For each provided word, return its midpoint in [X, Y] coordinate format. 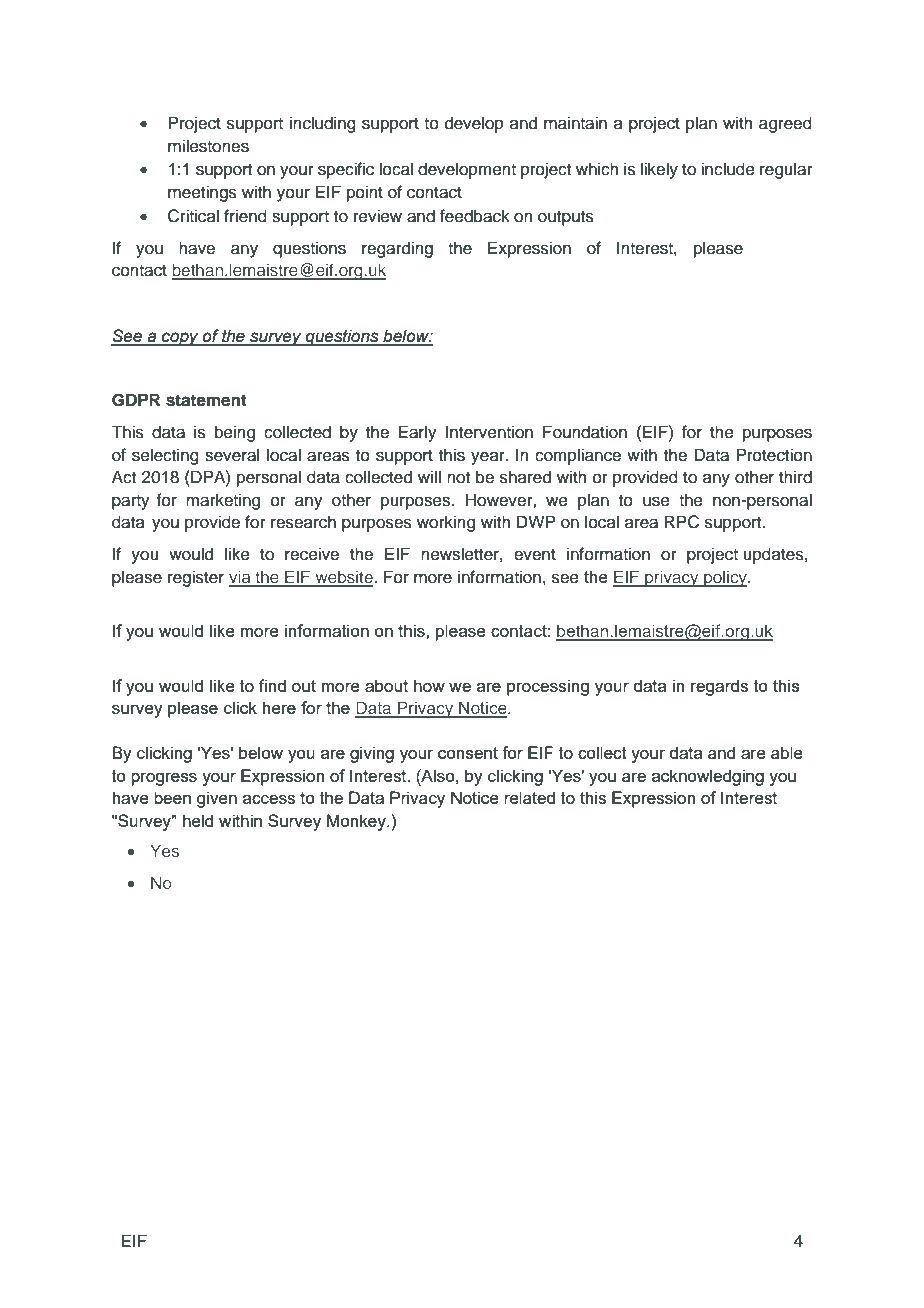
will [429, 476]
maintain [575, 123]
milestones [208, 146]
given [217, 799]
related [529, 797]
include [728, 169]
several [232, 455]
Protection [774, 455]
